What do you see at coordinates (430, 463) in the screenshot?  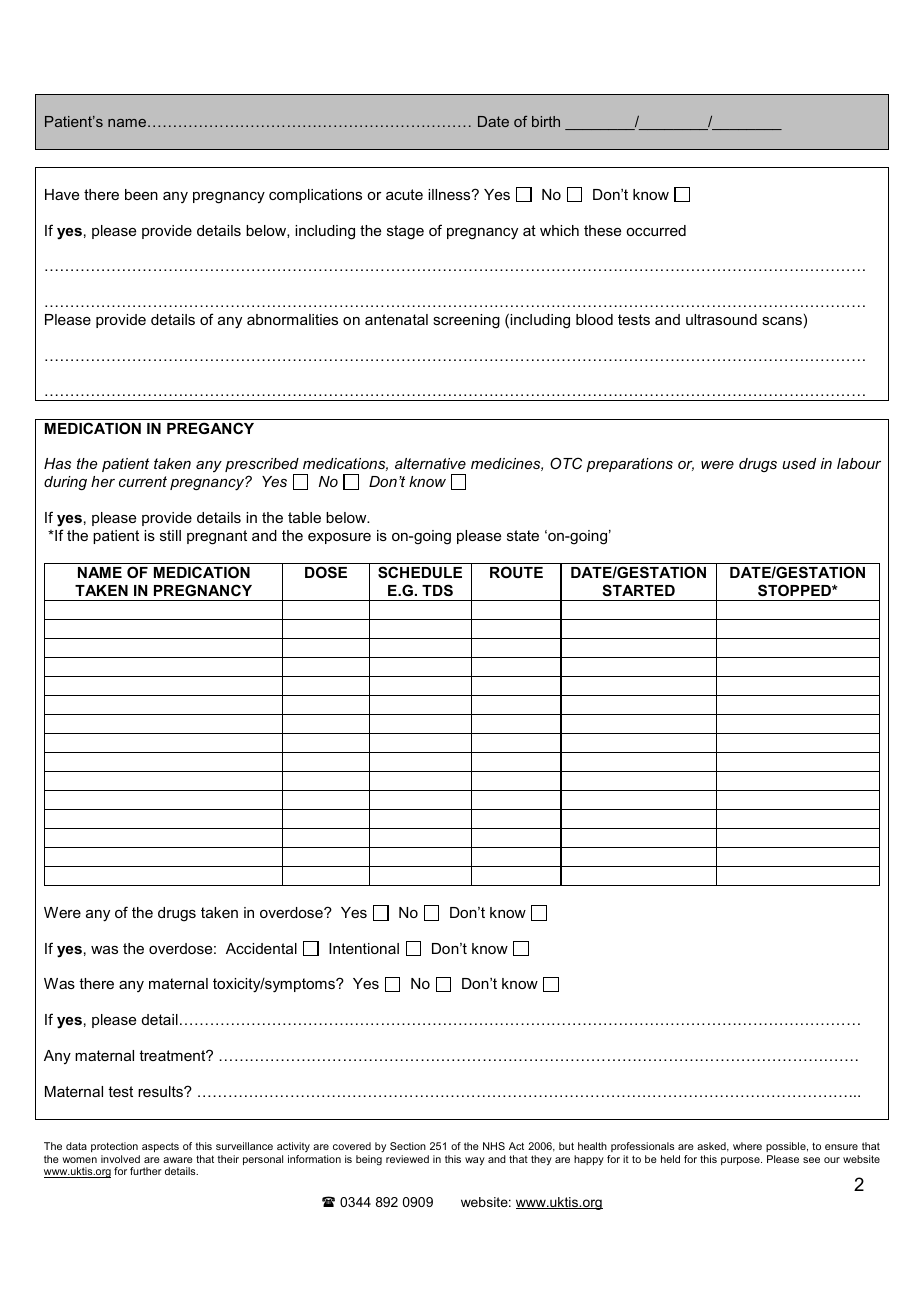 I see `alternative` at bounding box center [430, 463].
